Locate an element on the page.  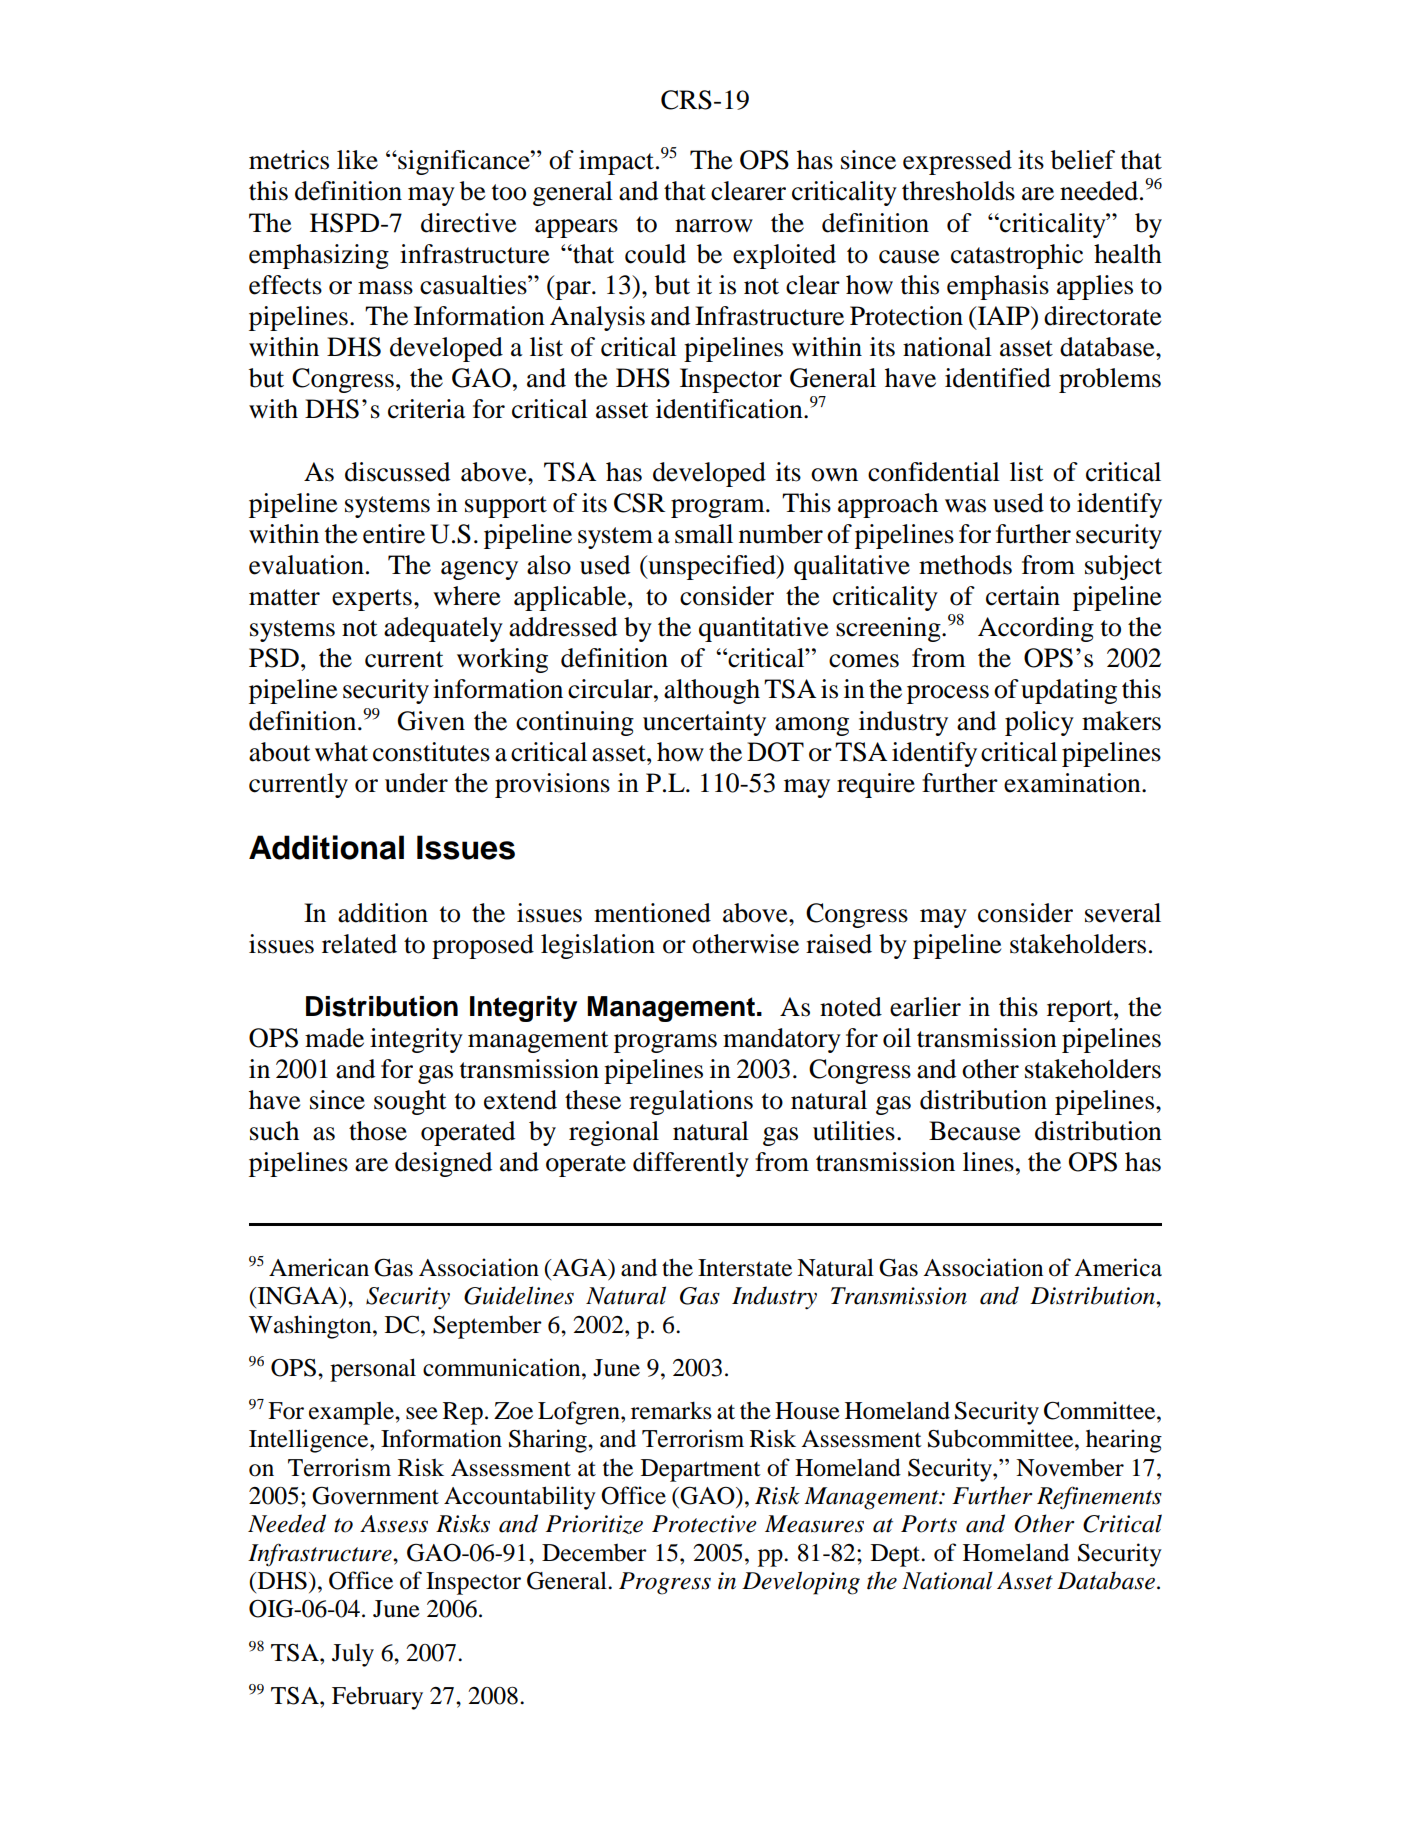
like is located at coordinates (357, 160).
